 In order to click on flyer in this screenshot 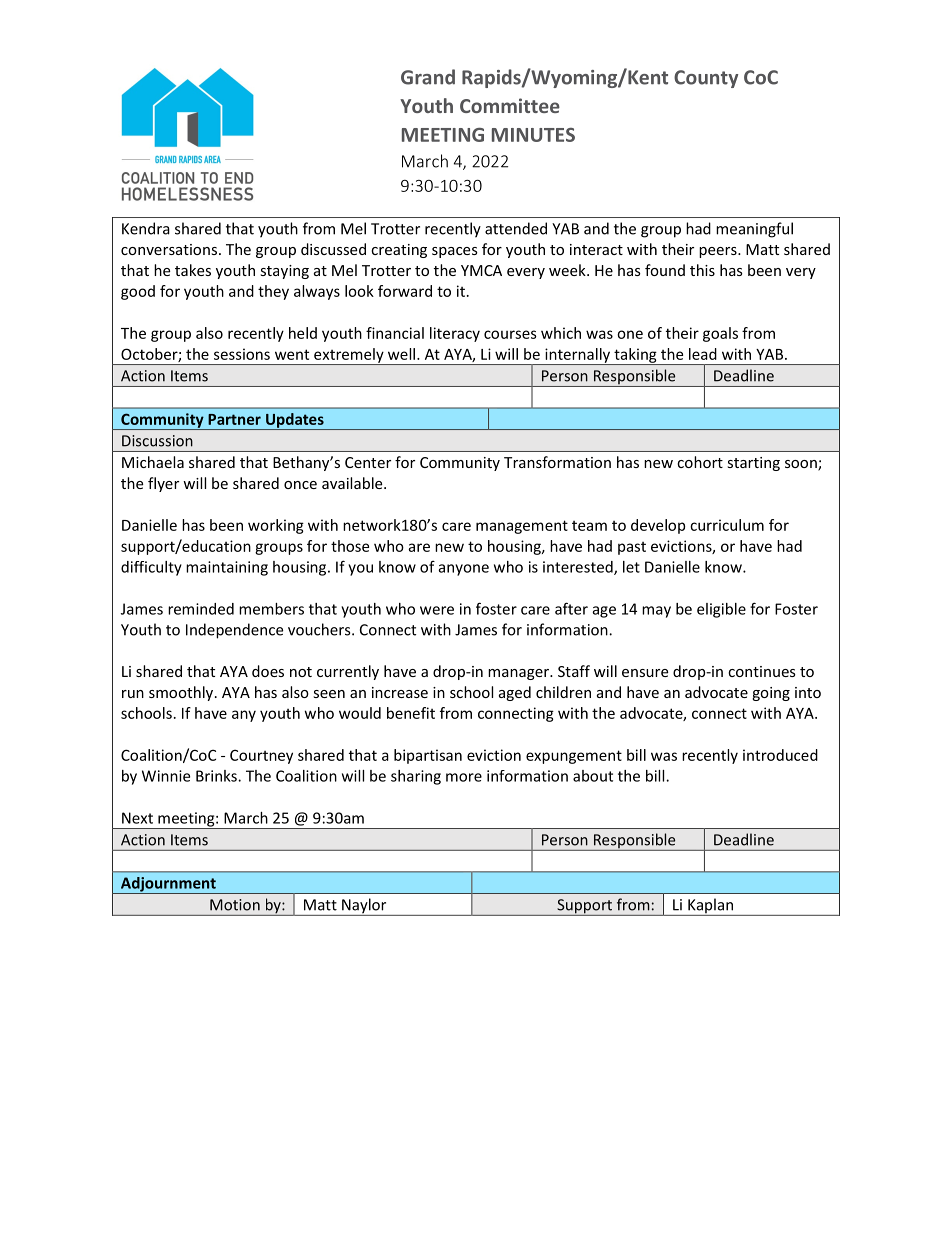, I will do `click(163, 484)`.
